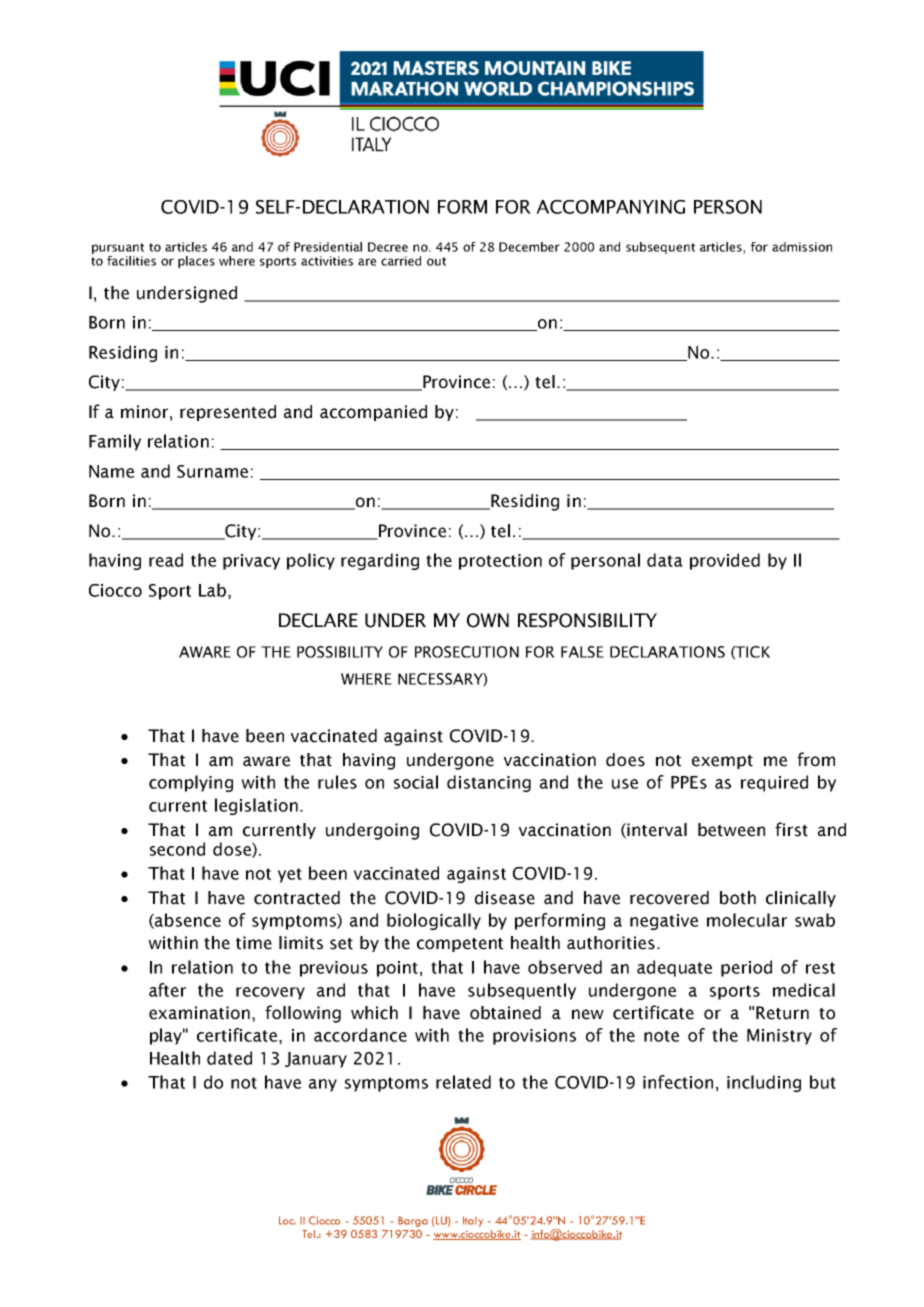  Describe the element at coordinates (191, 783) in the image. I see `complying` at that location.
